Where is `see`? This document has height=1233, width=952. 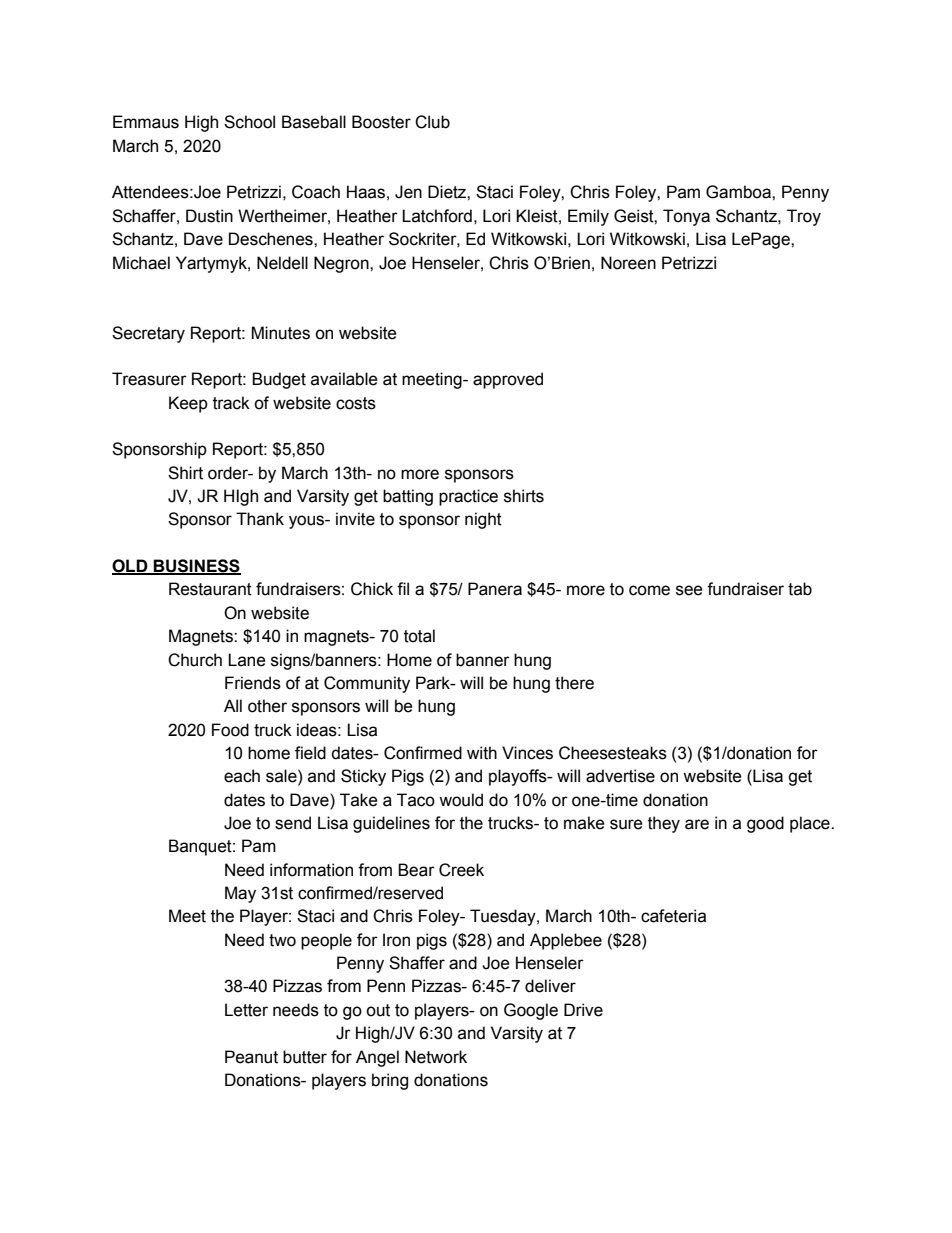 see is located at coordinates (689, 590).
